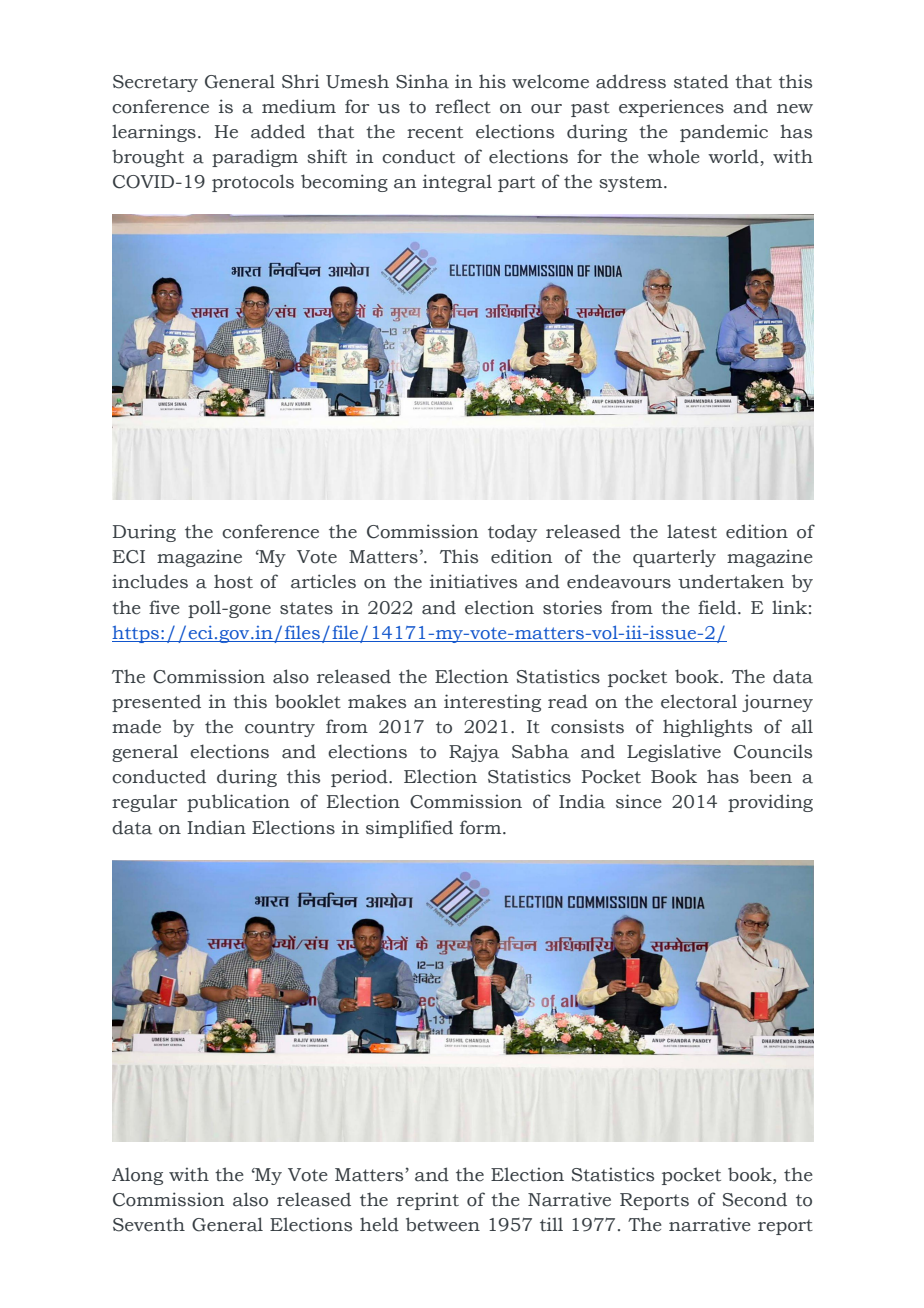  What do you see at coordinates (463, 106) in the screenshot?
I see `reflect` at bounding box center [463, 106].
